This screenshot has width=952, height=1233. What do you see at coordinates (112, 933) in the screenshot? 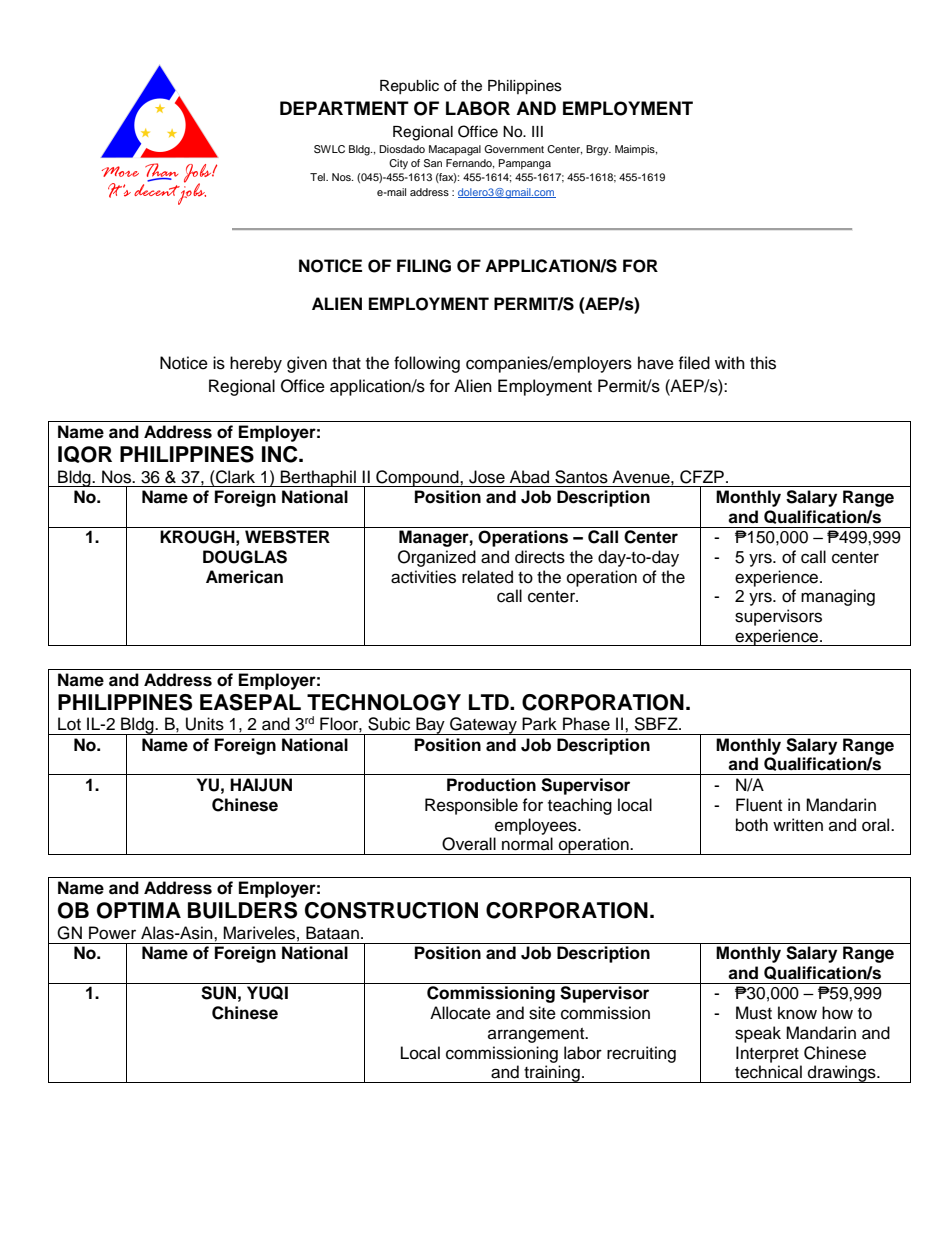
I see `Power` at bounding box center [112, 933].
